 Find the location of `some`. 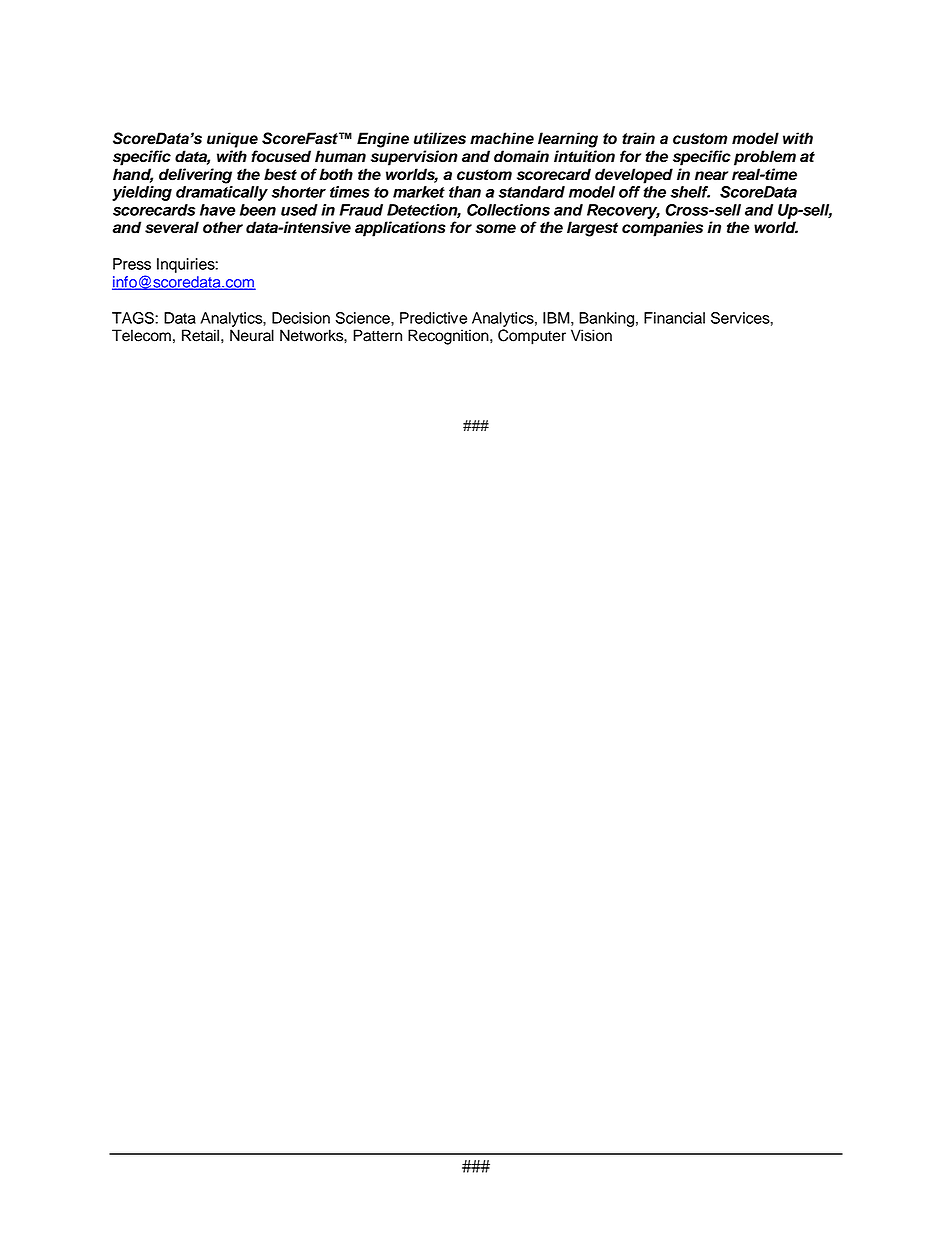

some is located at coordinates (496, 229).
